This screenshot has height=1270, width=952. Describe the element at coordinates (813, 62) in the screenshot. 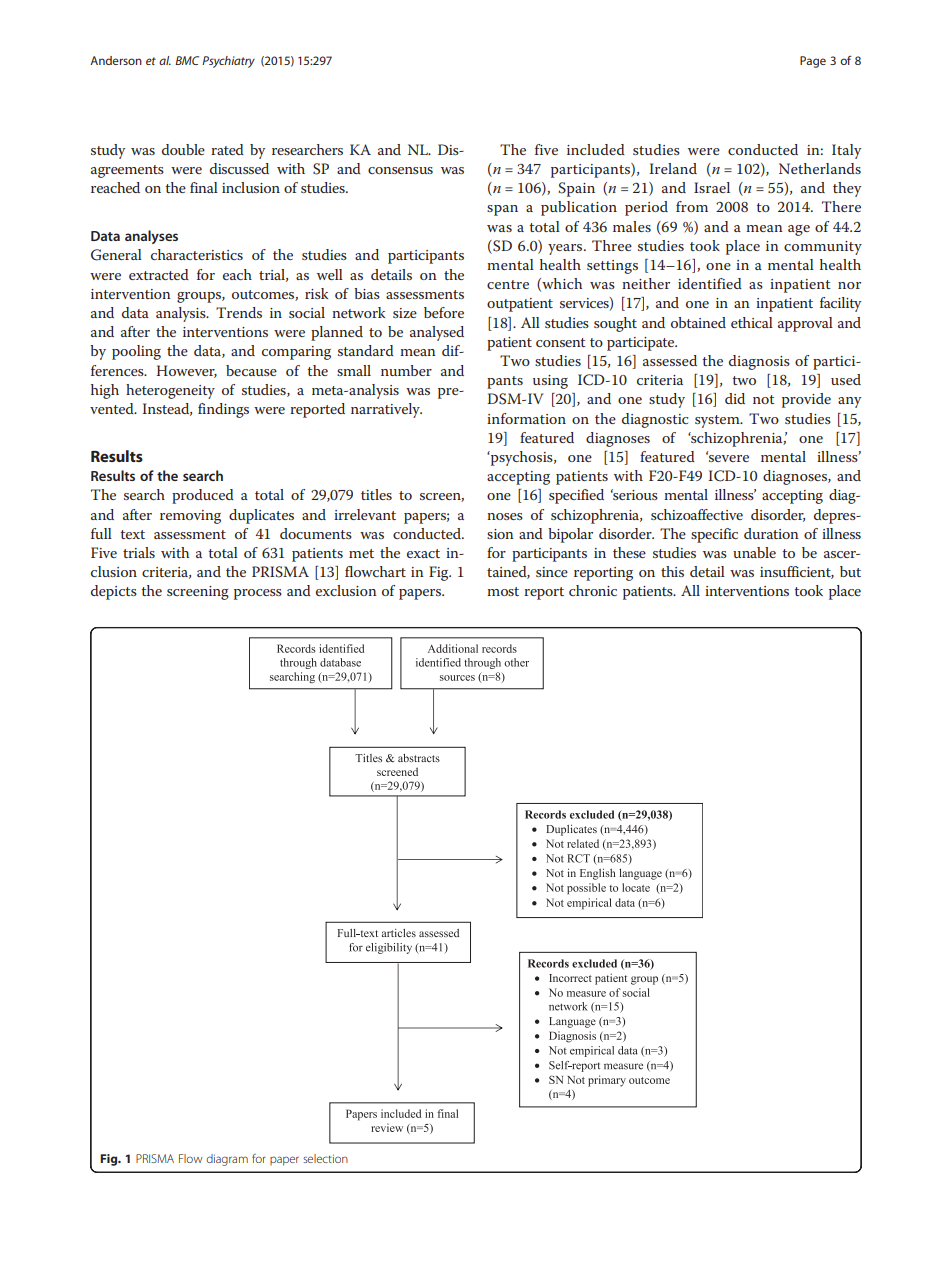

I see `Page` at that location.
